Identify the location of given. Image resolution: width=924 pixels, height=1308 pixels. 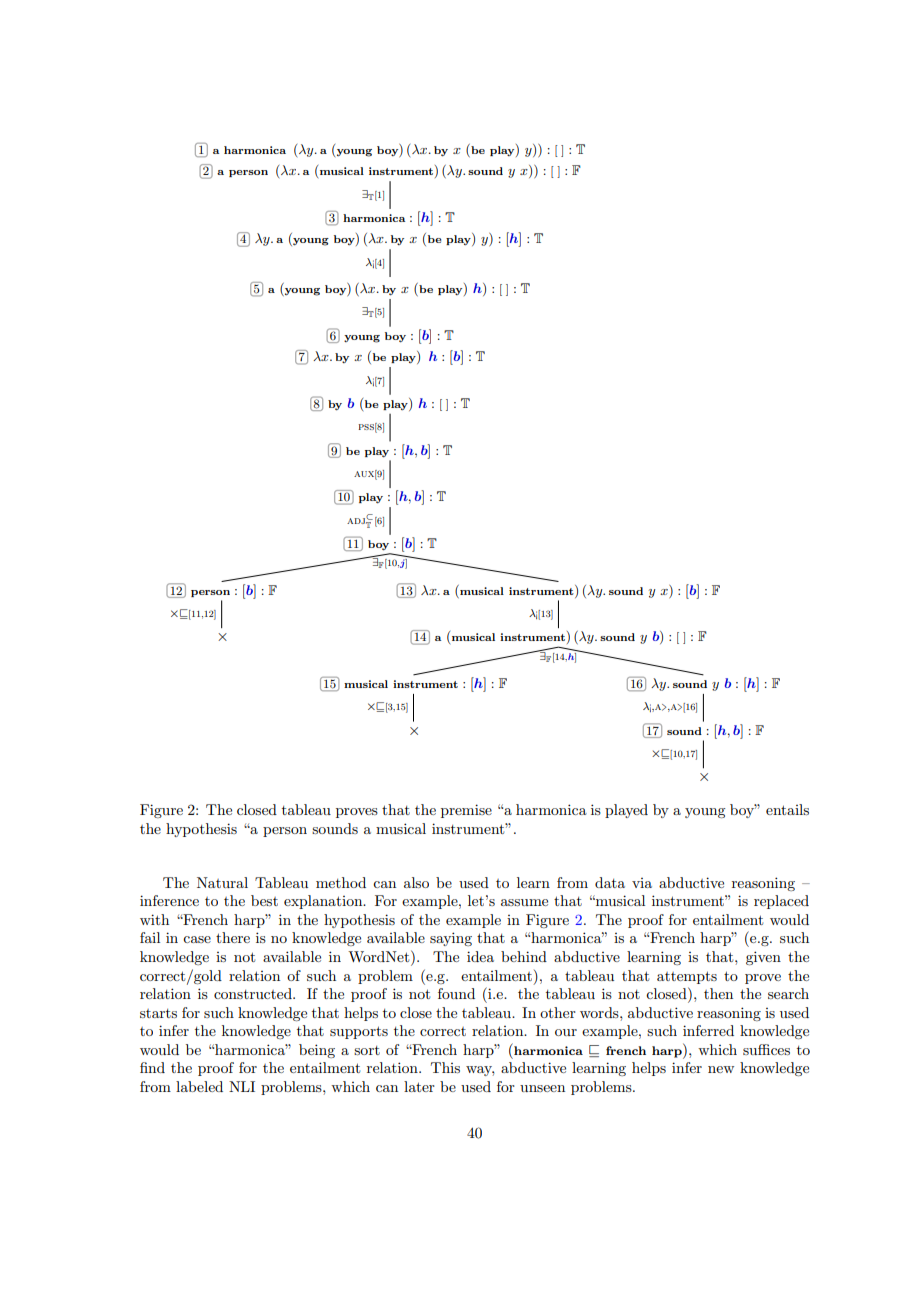
(763, 958).
